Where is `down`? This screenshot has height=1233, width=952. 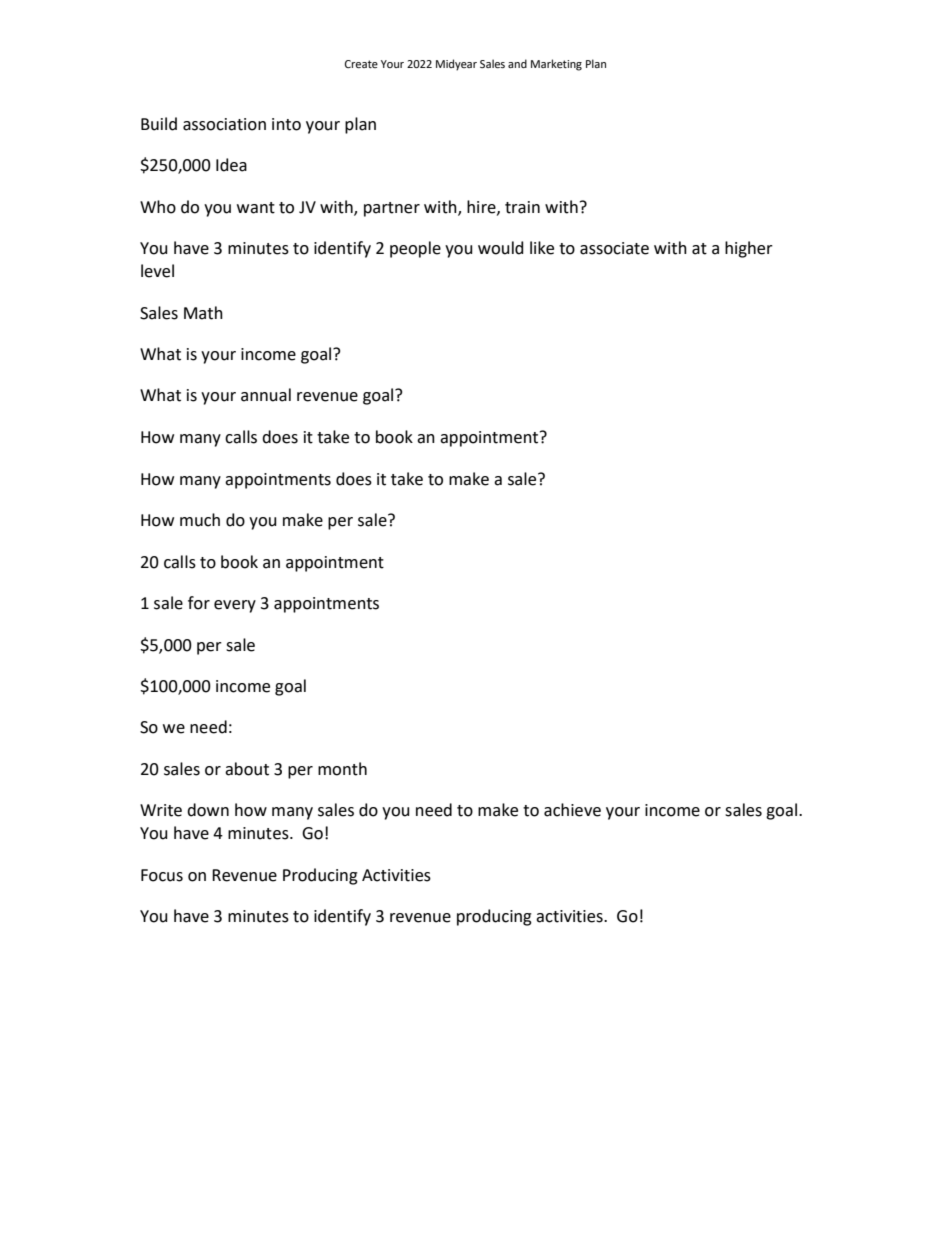 down is located at coordinates (208, 810).
